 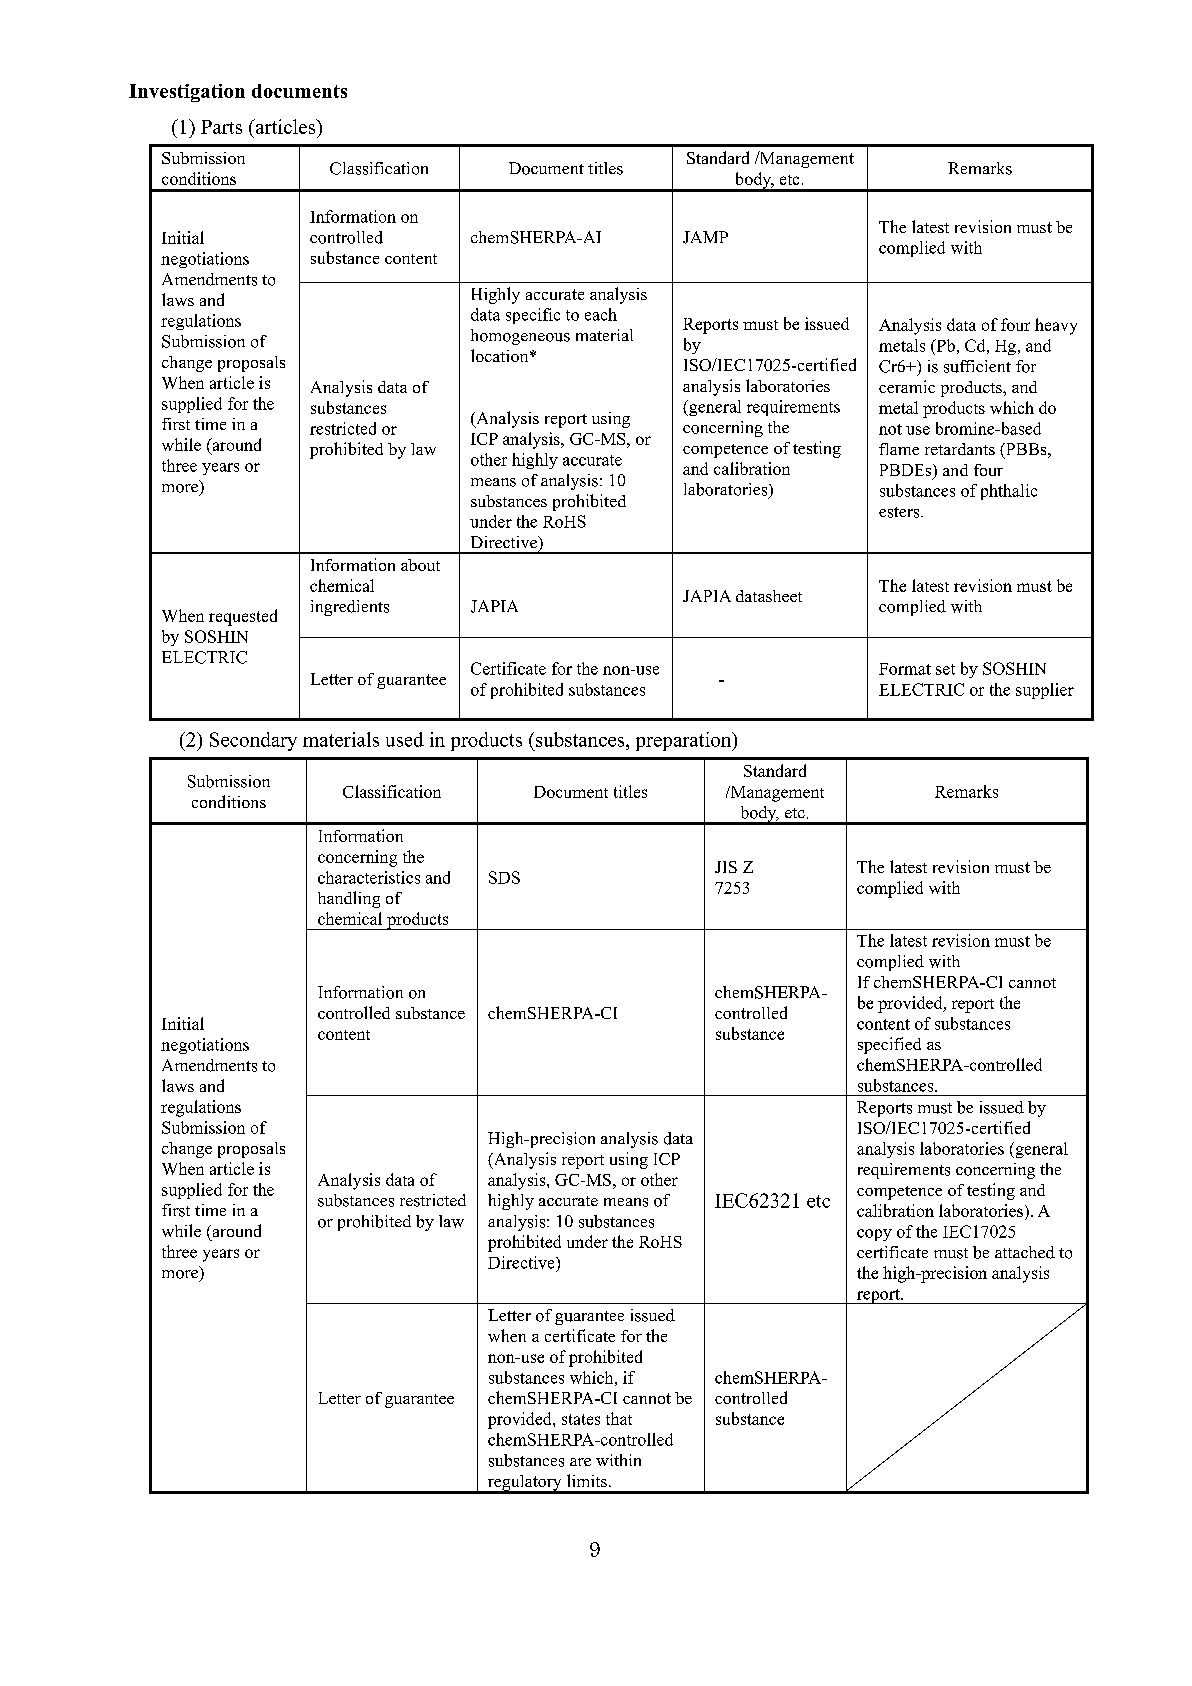 What do you see at coordinates (420, 565) in the page?
I see `about` at bounding box center [420, 565].
